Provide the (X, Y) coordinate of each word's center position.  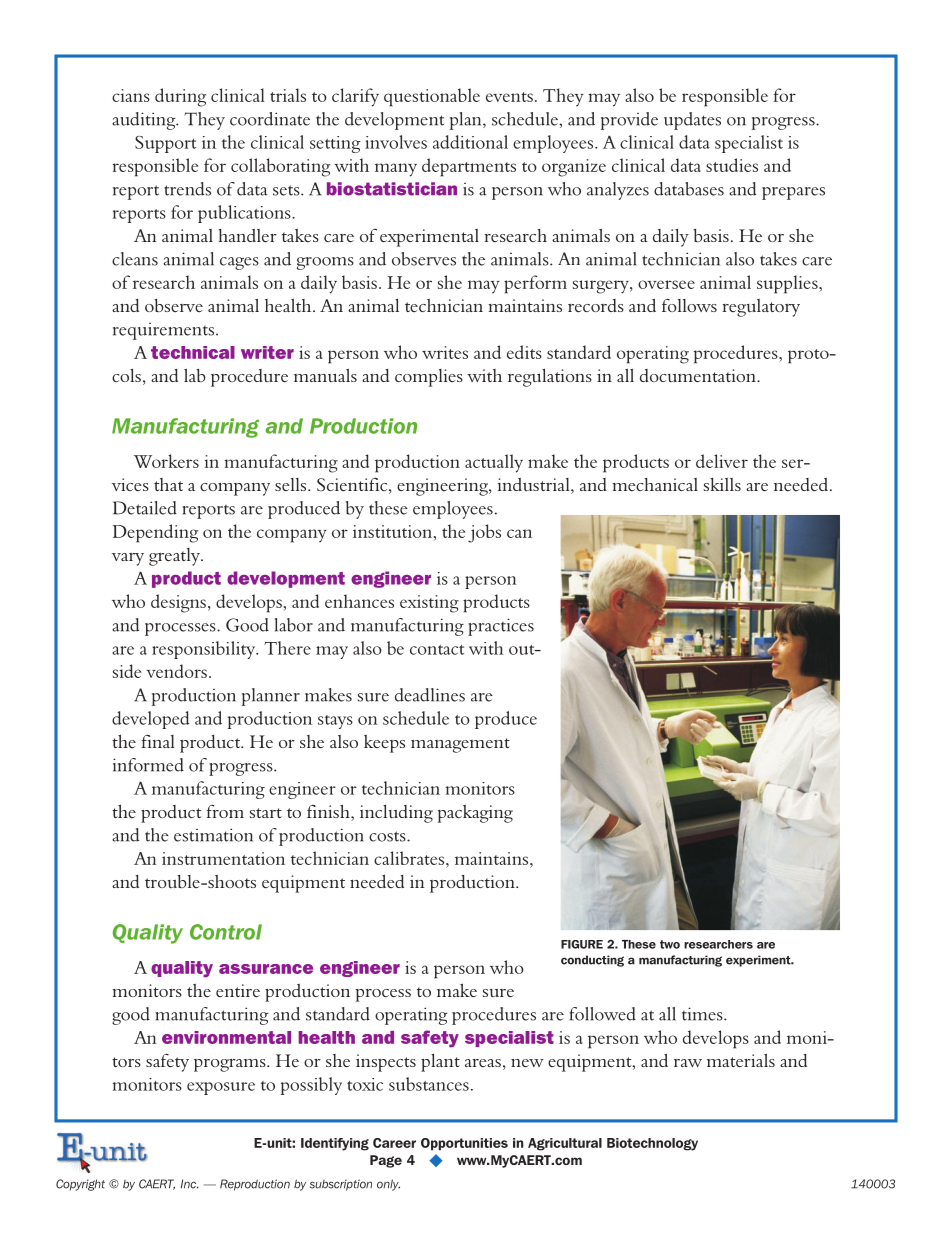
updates (692, 121)
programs (231, 1065)
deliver (722, 461)
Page (386, 1161)
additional (470, 142)
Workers (166, 461)
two (670, 944)
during (180, 97)
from (225, 811)
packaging (475, 814)
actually (494, 463)
